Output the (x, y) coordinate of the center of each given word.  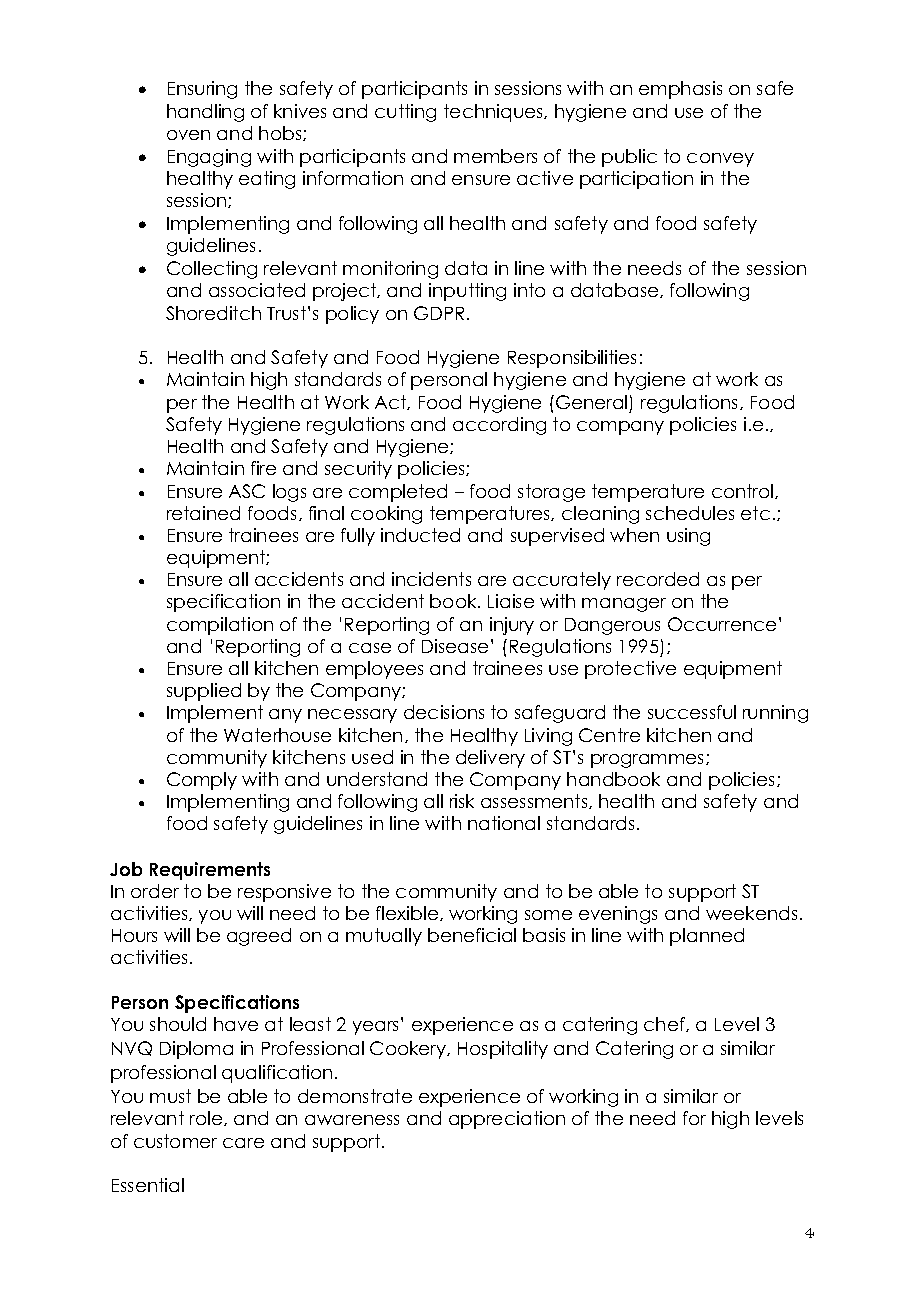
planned (707, 937)
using (688, 537)
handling (205, 113)
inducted (420, 535)
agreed (259, 937)
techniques (494, 113)
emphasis (680, 90)
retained (203, 513)
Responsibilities (572, 359)
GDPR (439, 313)
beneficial (472, 935)
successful (692, 712)
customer (175, 1141)
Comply (202, 781)
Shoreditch (213, 313)
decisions (444, 712)
